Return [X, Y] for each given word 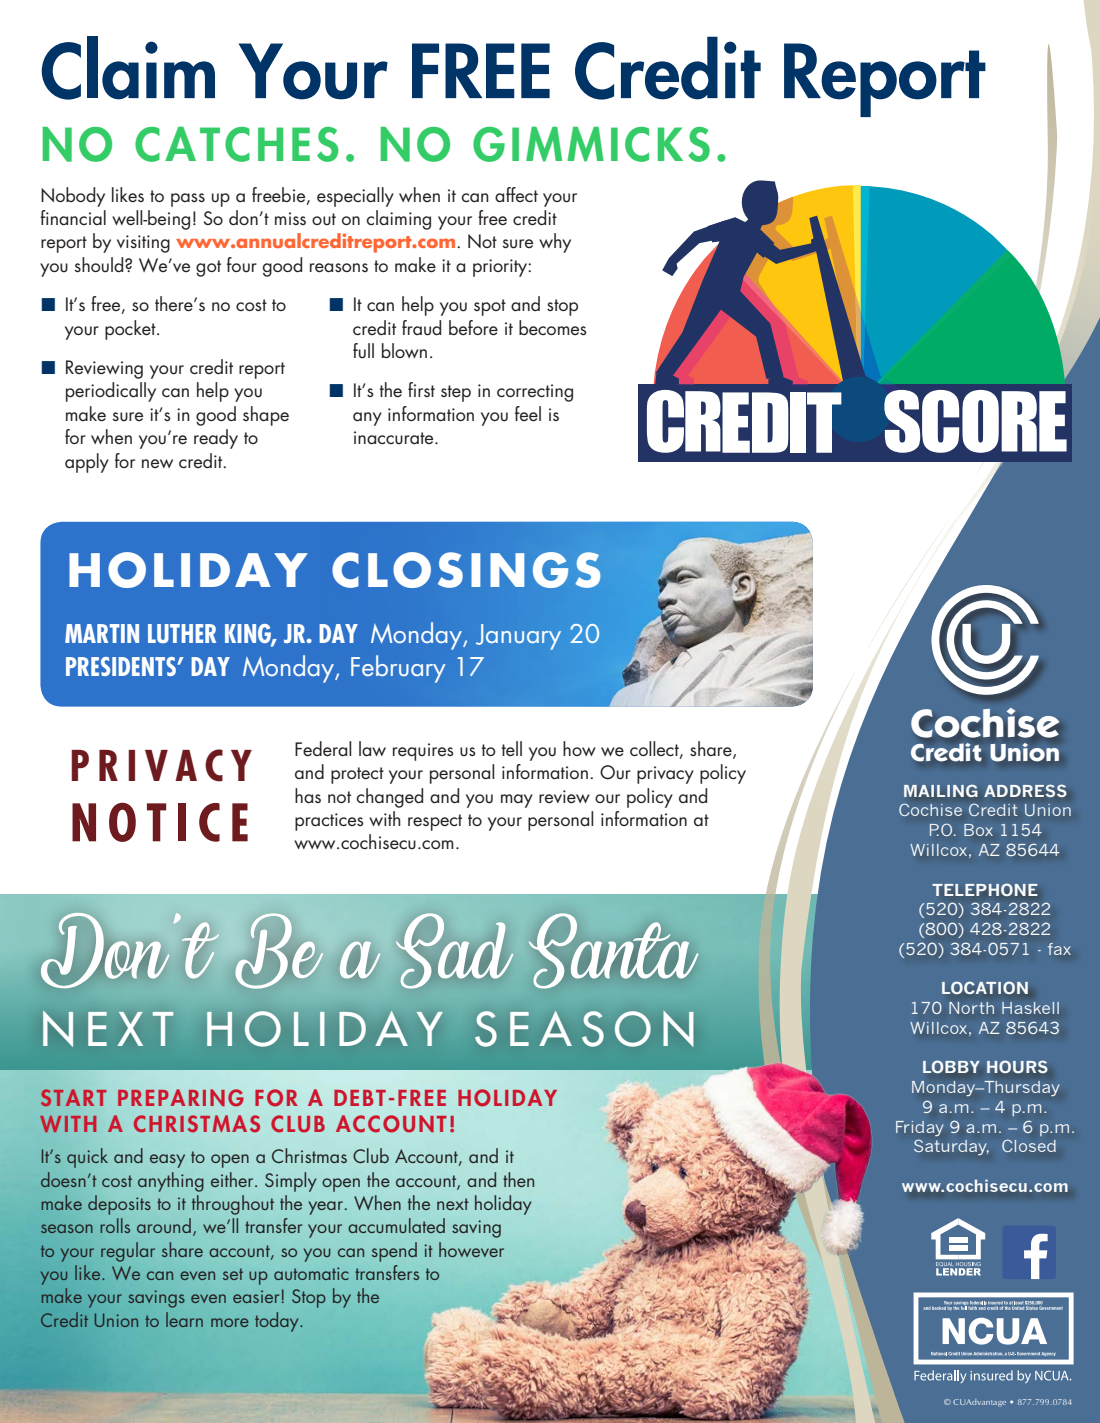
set [233, 1274]
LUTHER [182, 633]
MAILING [940, 790]
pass [188, 200]
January [518, 637]
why [555, 243]
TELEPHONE [984, 889]
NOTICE [160, 822]
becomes [553, 328]
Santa [613, 950]
